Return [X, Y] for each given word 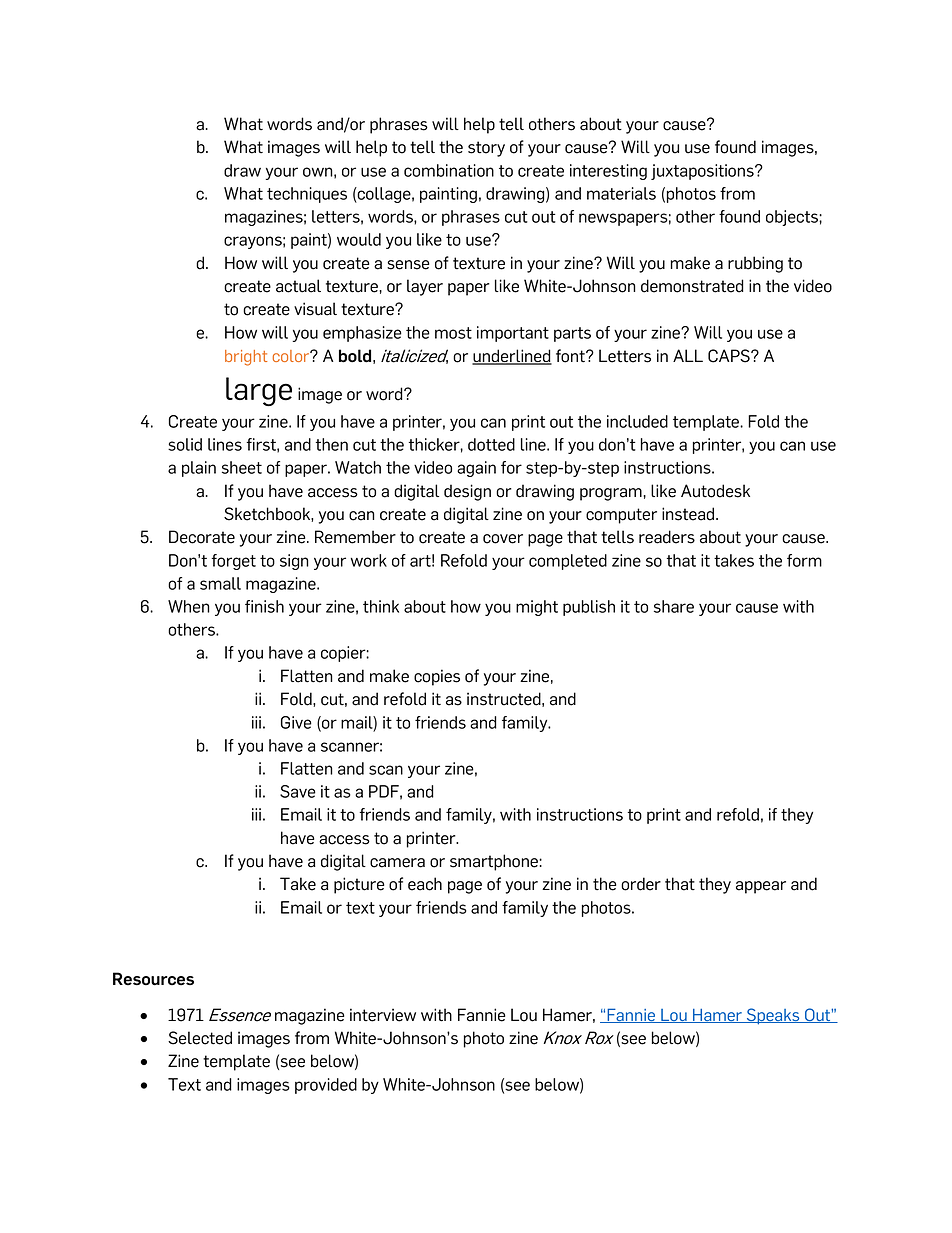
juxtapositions [703, 172]
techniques [307, 195]
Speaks [773, 1016]
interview [383, 1015]
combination [449, 170]
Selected [200, 1038]
